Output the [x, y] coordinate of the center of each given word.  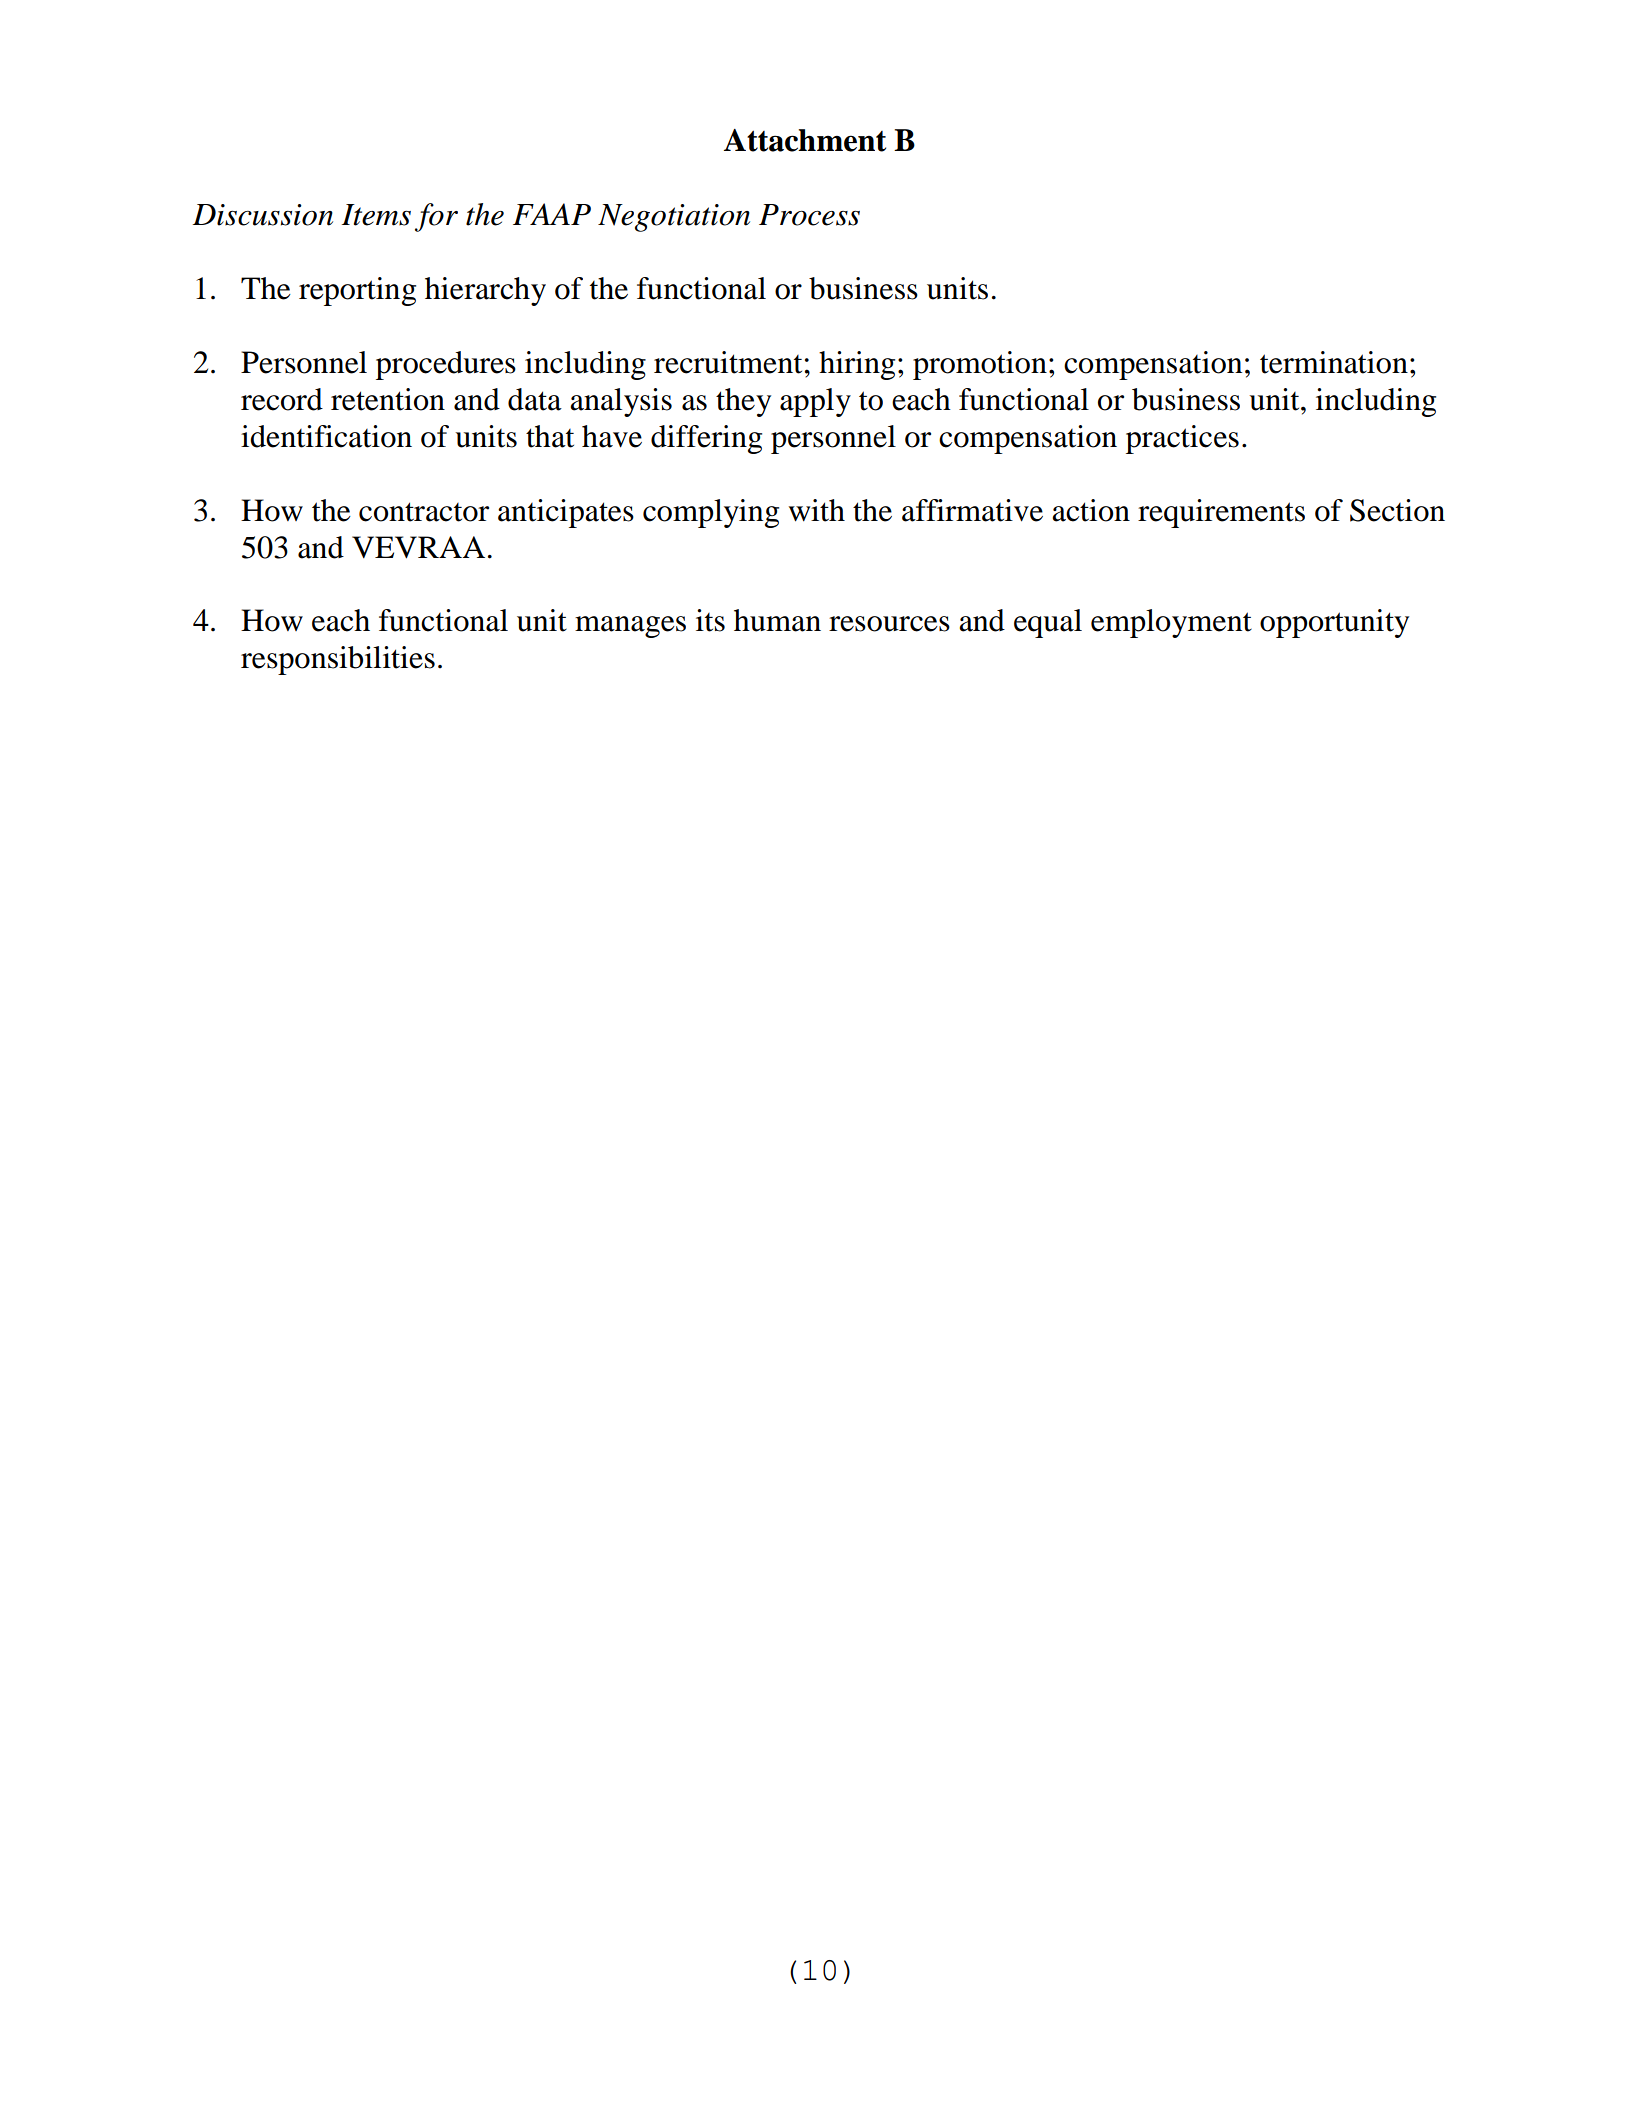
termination [1334, 362]
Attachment [805, 140]
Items [376, 215]
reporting [357, 291]
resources [889, 624]
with [817, 510]
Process [809, 215]
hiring [857, 365]
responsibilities [338, 660]
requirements [1221, 513]
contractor [424, 512]
